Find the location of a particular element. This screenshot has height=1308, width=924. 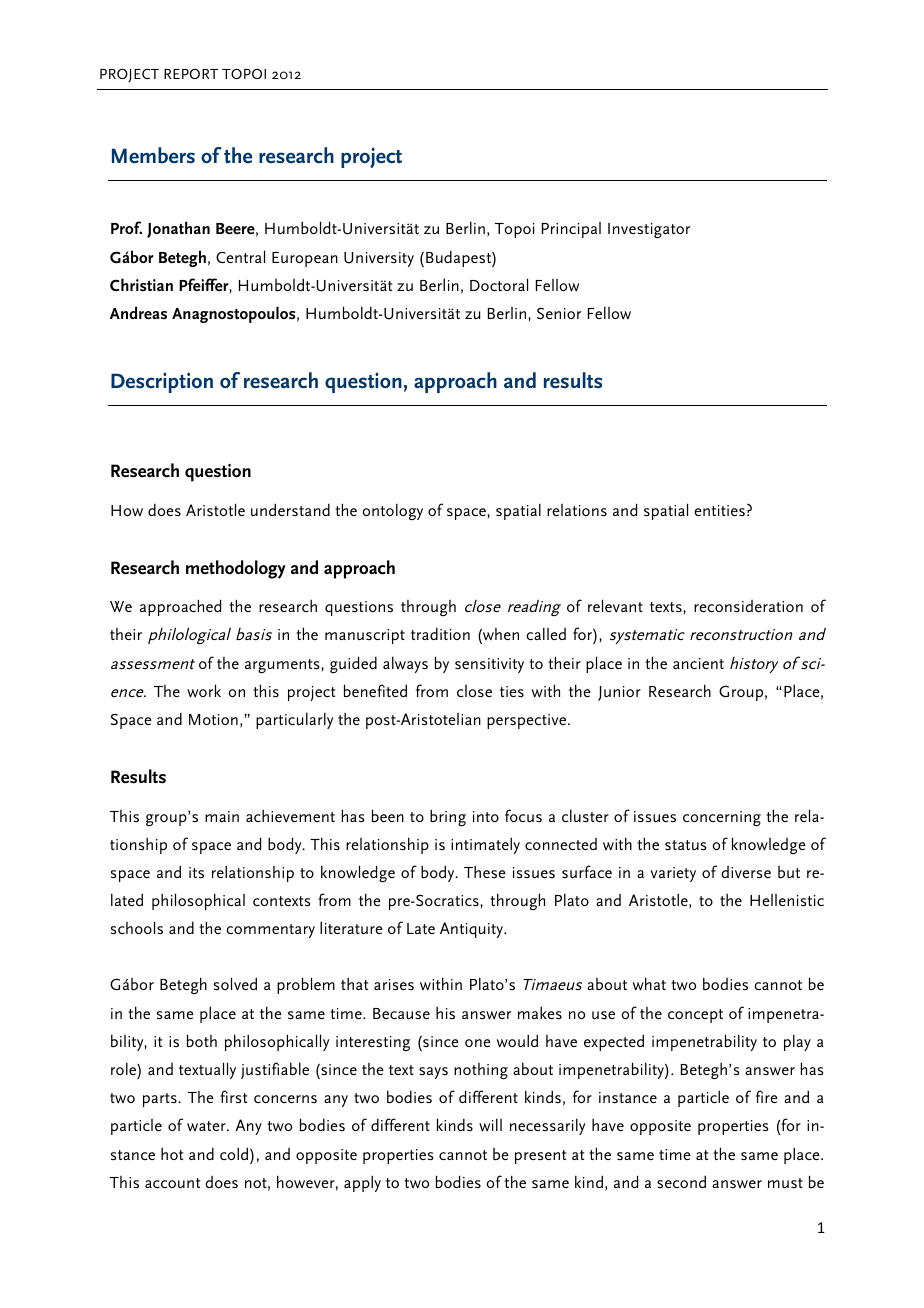

Principal is located at coordinates (571, 230).
